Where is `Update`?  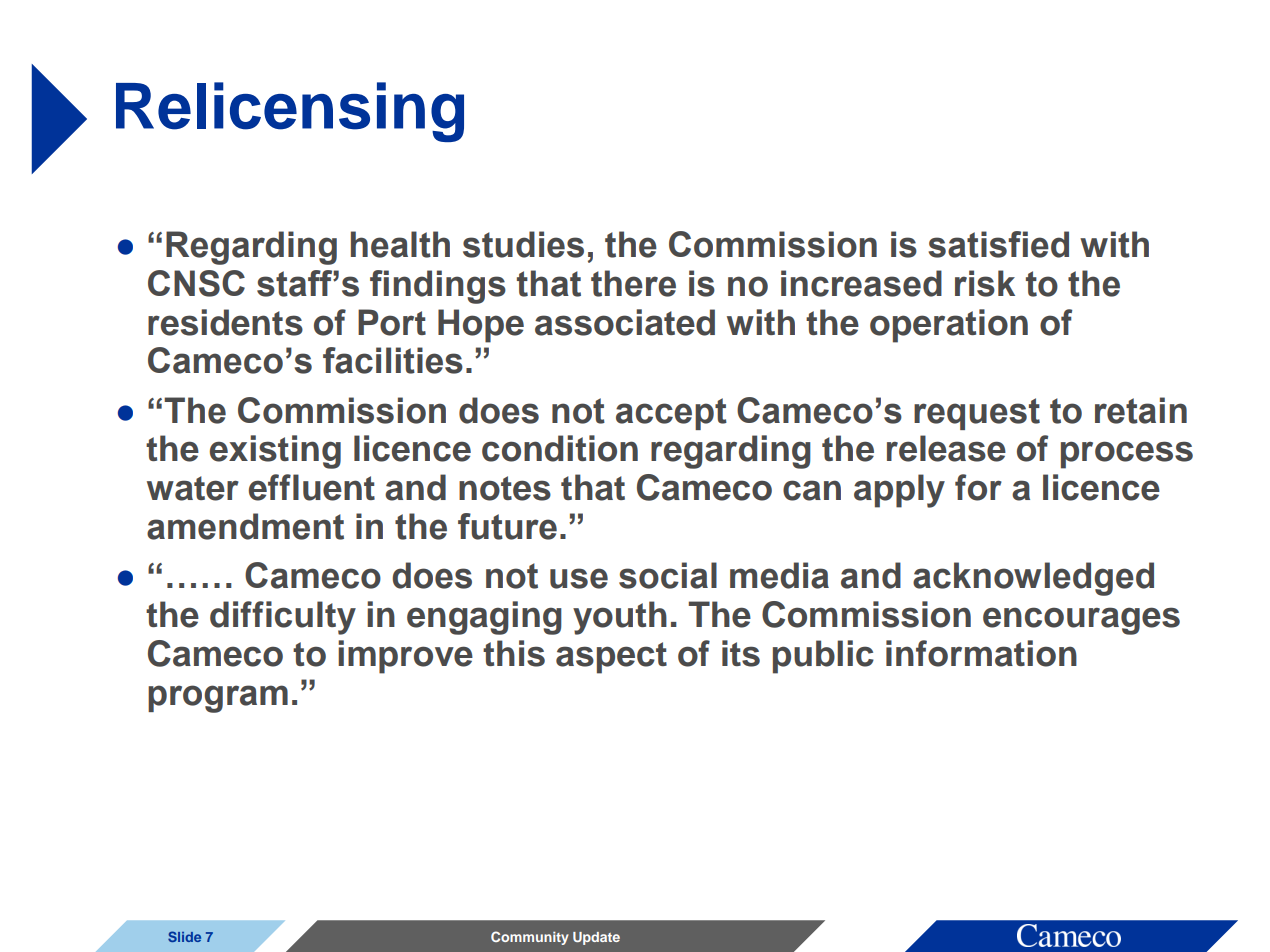 Update is located at coordinates (596, 938).
